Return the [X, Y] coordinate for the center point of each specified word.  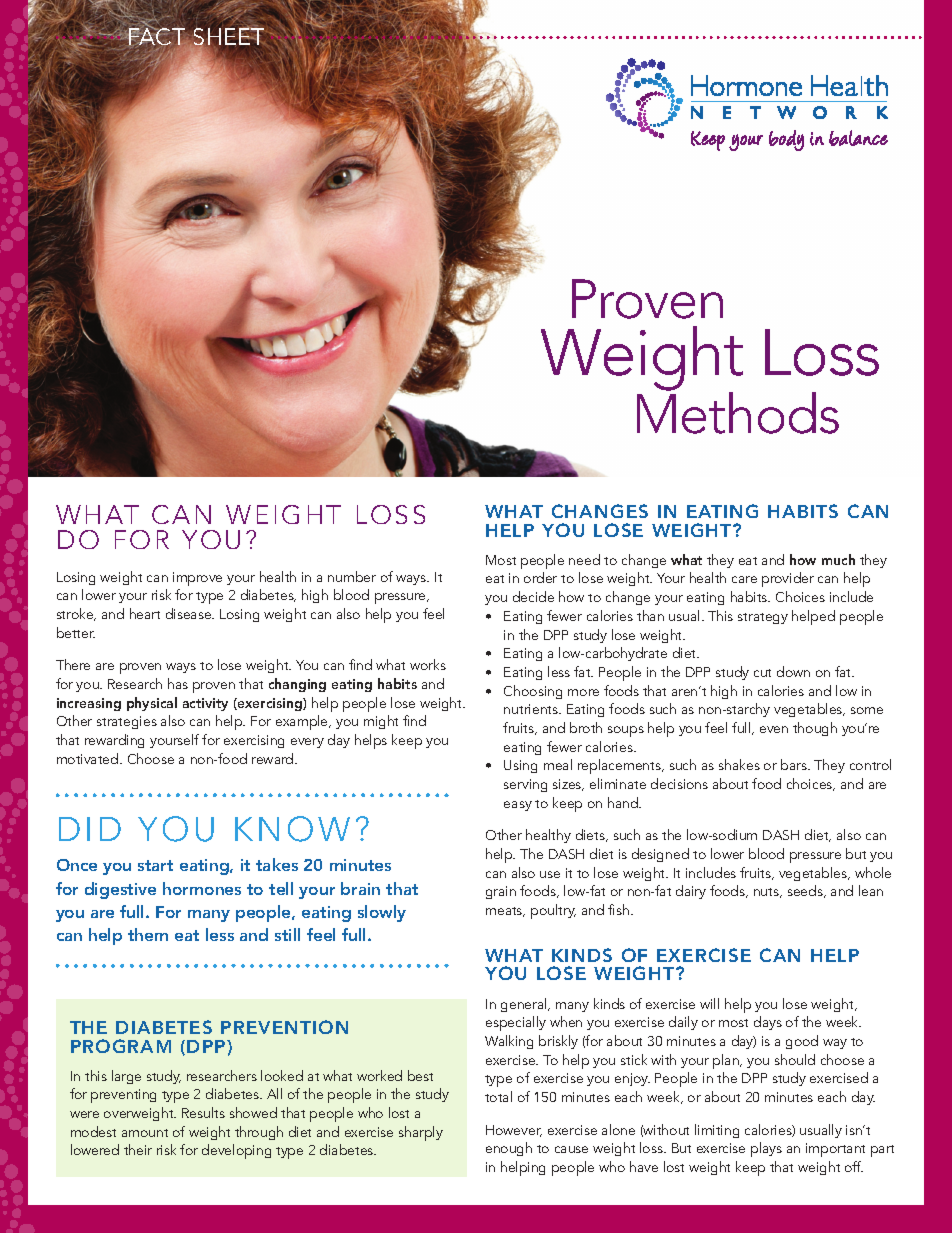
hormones [202, 888]
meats [505, 912]
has [178, 683]
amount [145, 1133]
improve [197, 579]
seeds [806, 891]
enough [509, 1149]
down [793, 671]
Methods [738, 412]
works [428, 664]
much [838, 559]
